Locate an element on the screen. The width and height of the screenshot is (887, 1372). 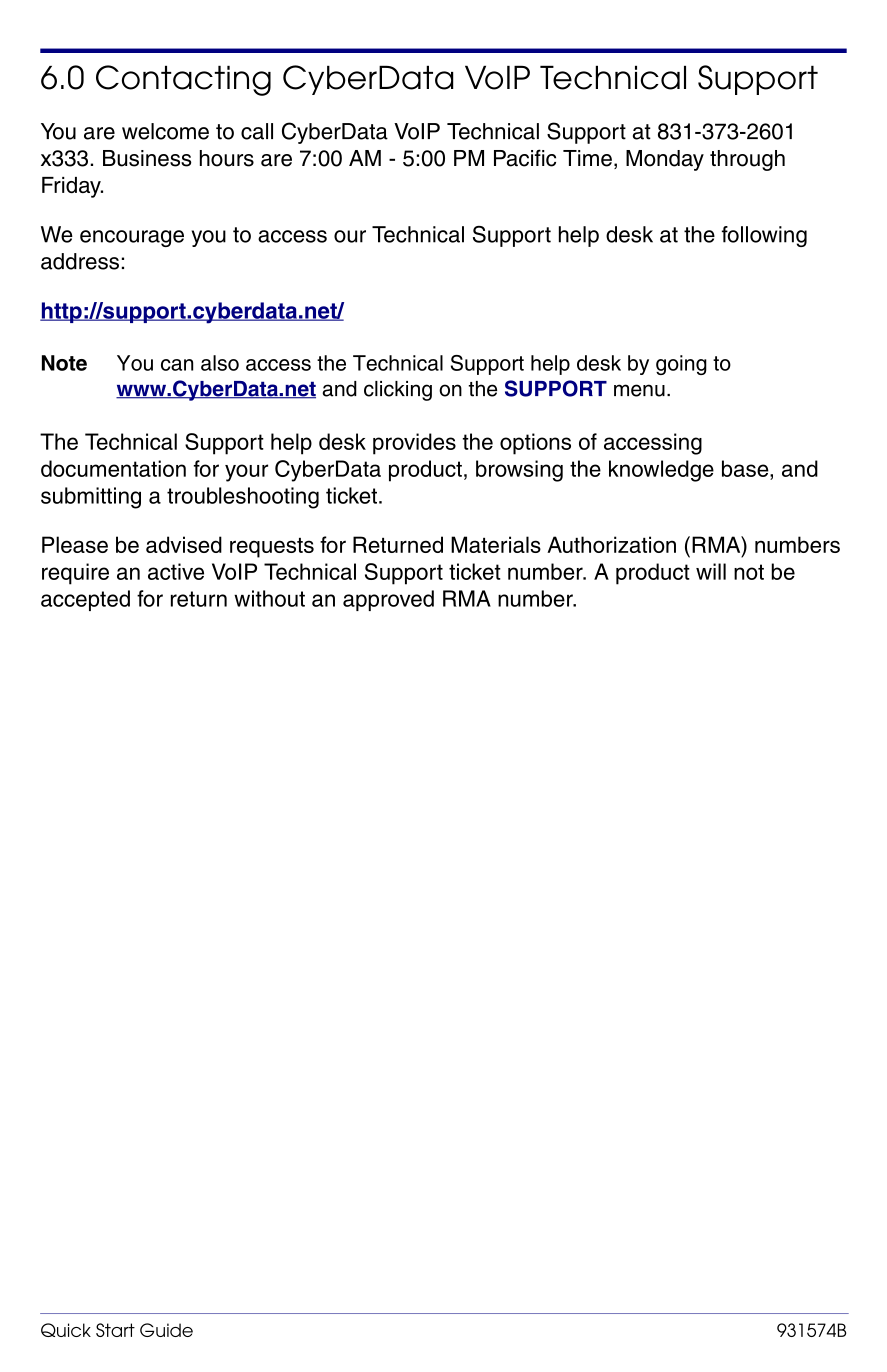
Pacific is located at coordinates (525, 158).
